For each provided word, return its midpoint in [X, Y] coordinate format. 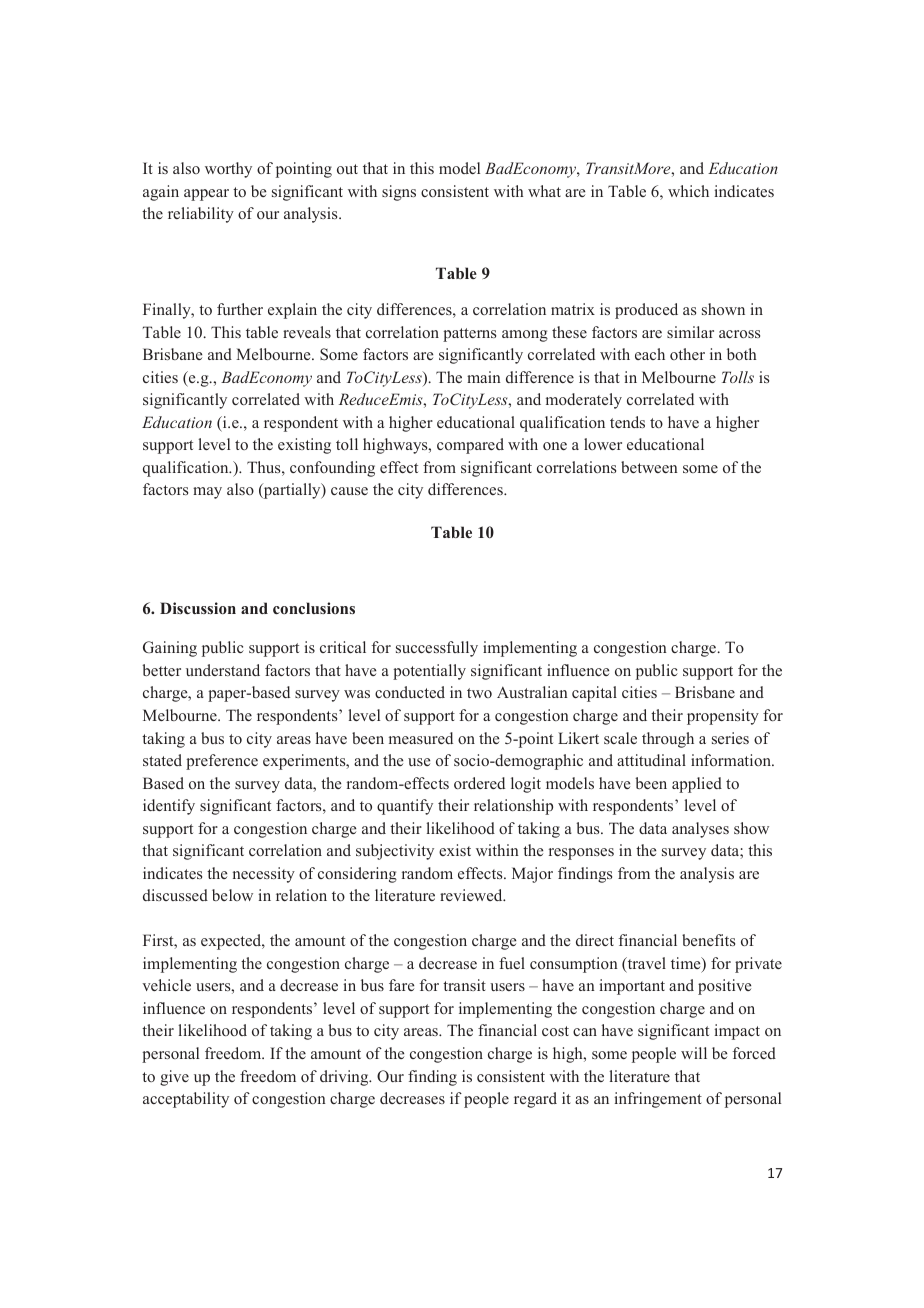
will [694, 1053]
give [174, 1078]
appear [206, 195]
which [688, 191]
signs [399, 193]
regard [535, 1100]
